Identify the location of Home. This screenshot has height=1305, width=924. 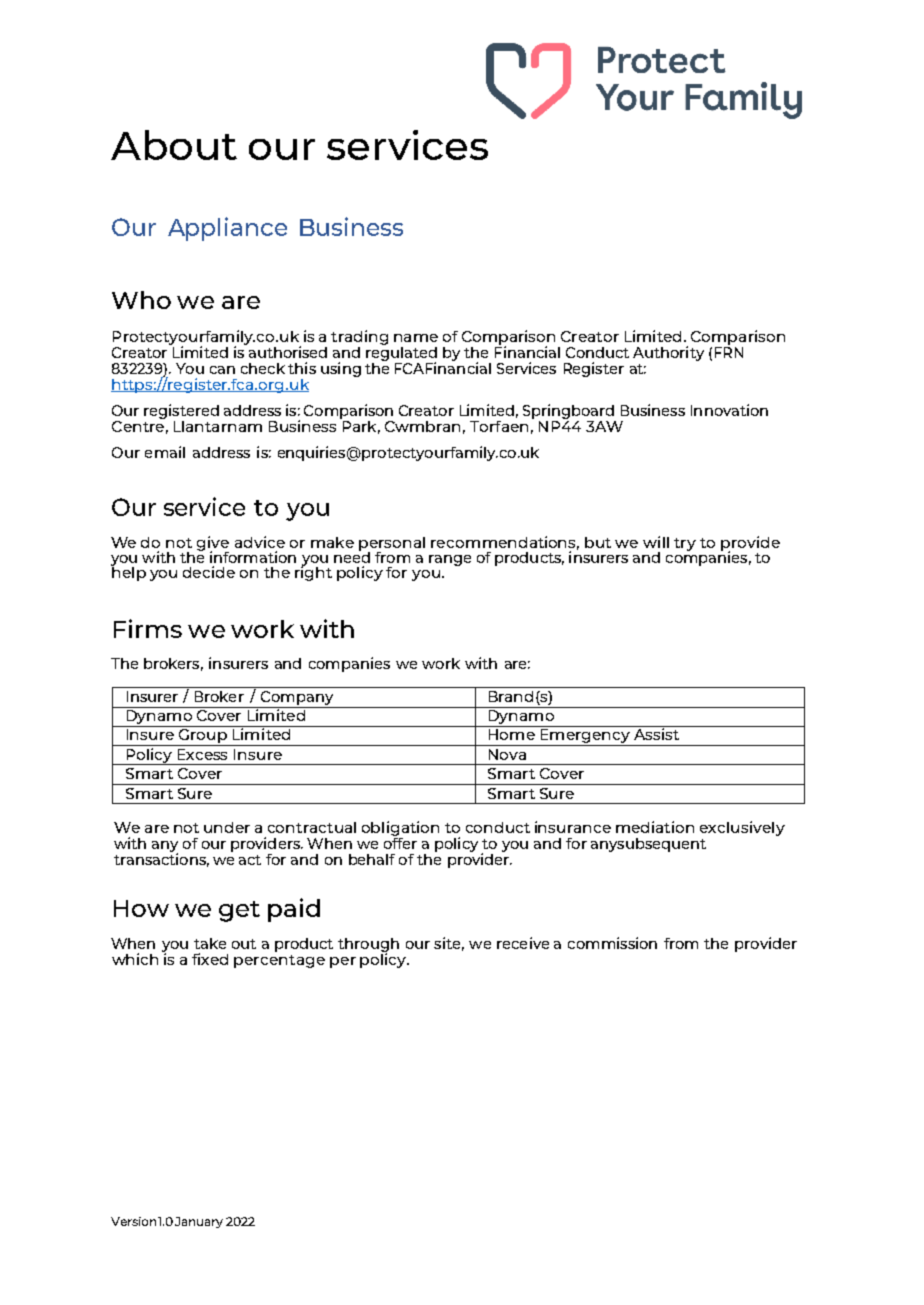
(512, 734).
